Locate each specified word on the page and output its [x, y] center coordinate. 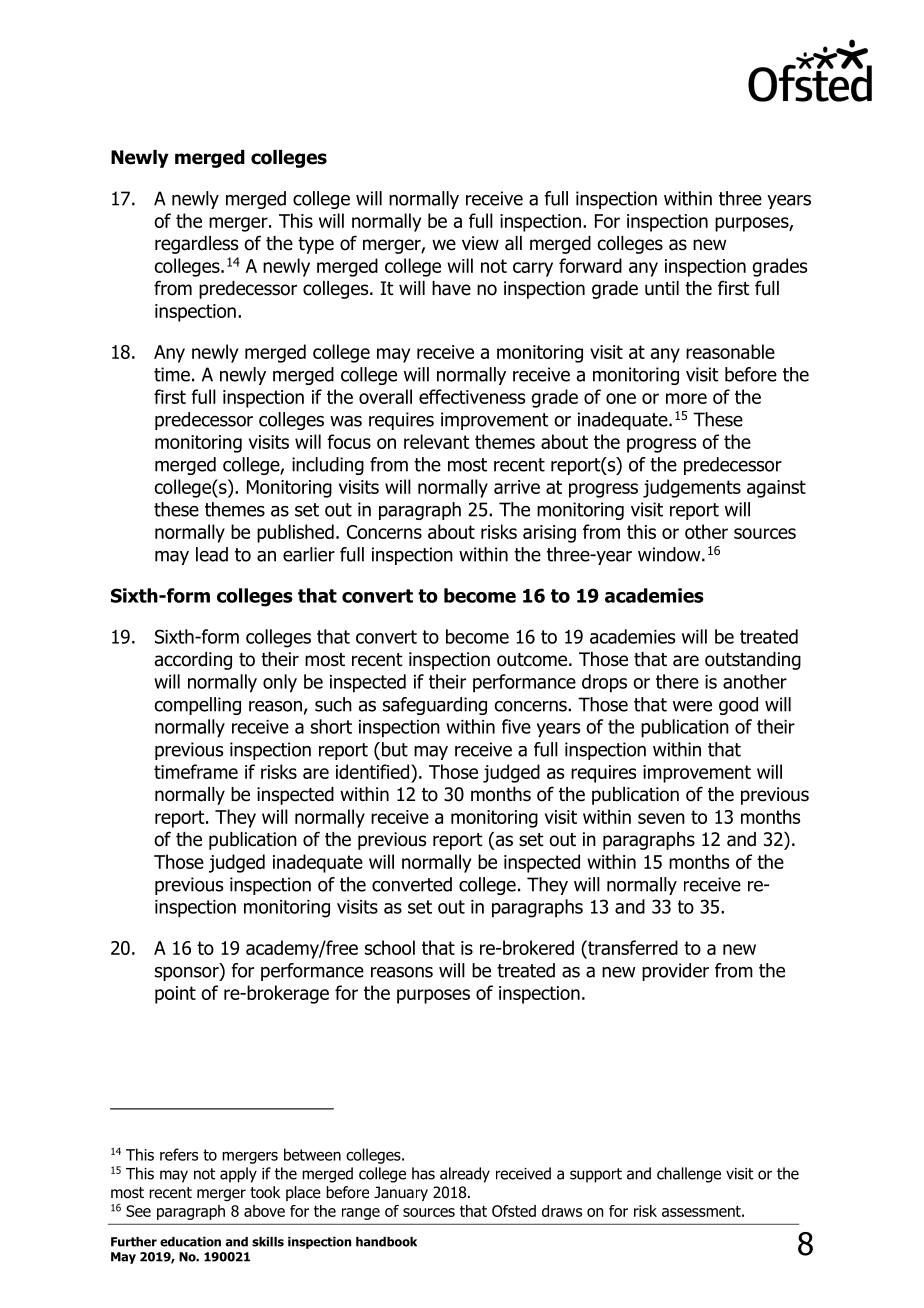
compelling [197, 706]
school [390, 947]
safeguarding [435, 706]
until [662, 288]
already [465, 1175]
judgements [692, 488]
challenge [689, 1175]
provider [675, 972]
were [692, 706]
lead [212, 554]
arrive [517, 487]
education [190, 1242]
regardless [196, 245]
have [451, 288]
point [175, 995]
